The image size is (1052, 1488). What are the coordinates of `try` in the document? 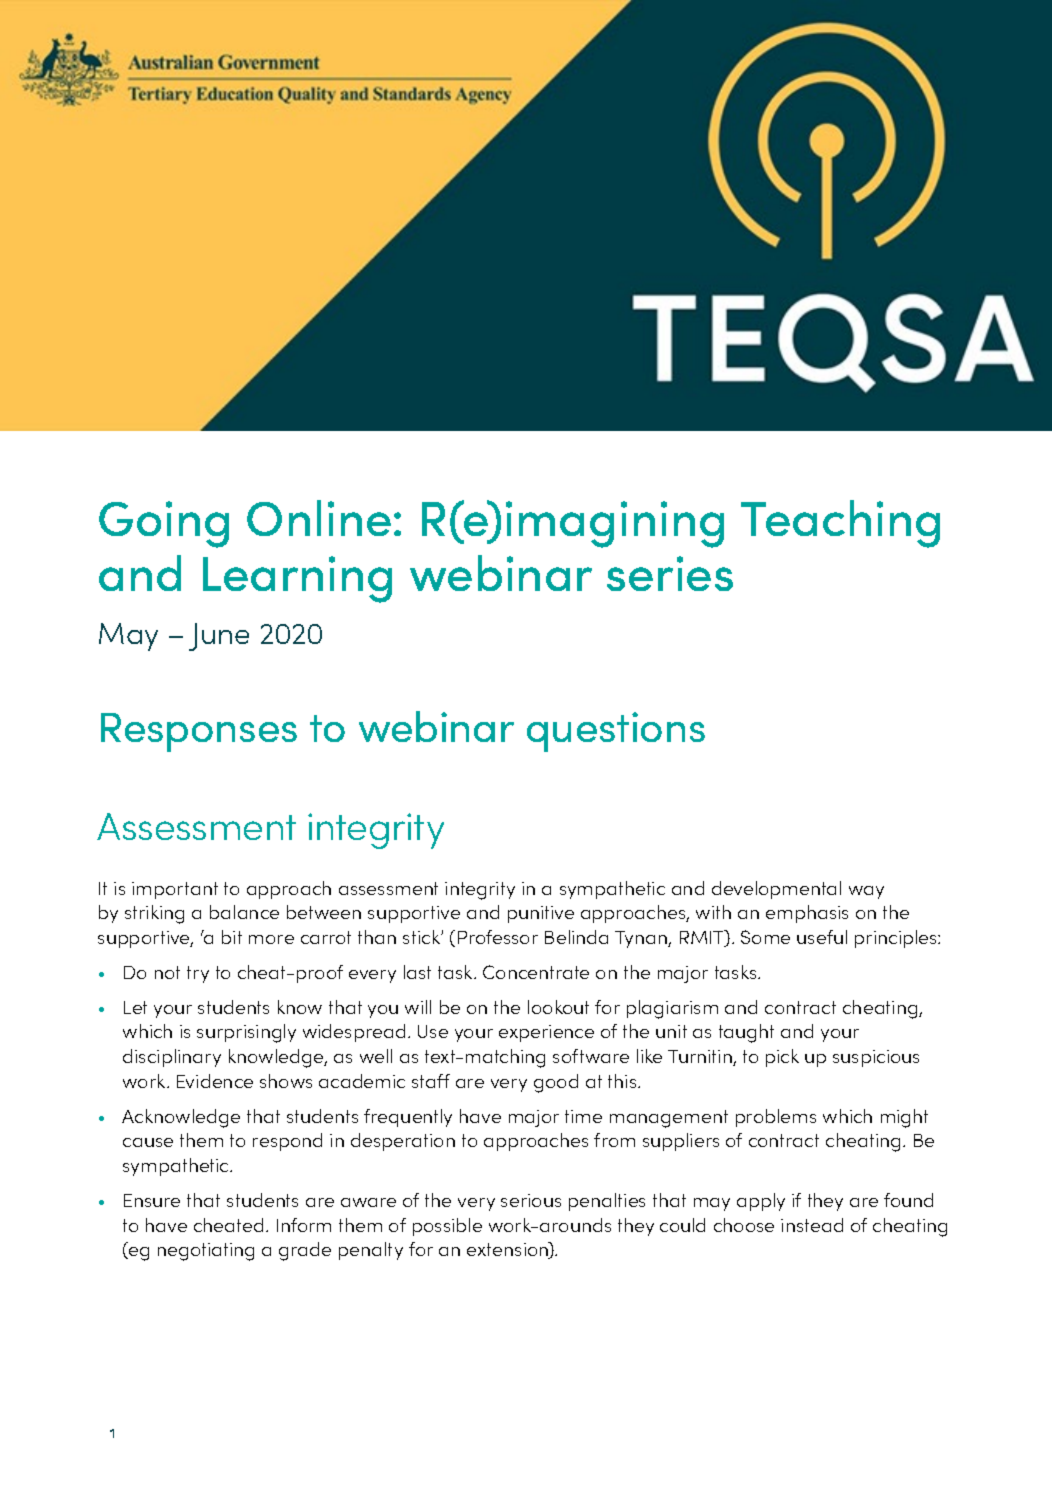 It's located at (198, 974).
